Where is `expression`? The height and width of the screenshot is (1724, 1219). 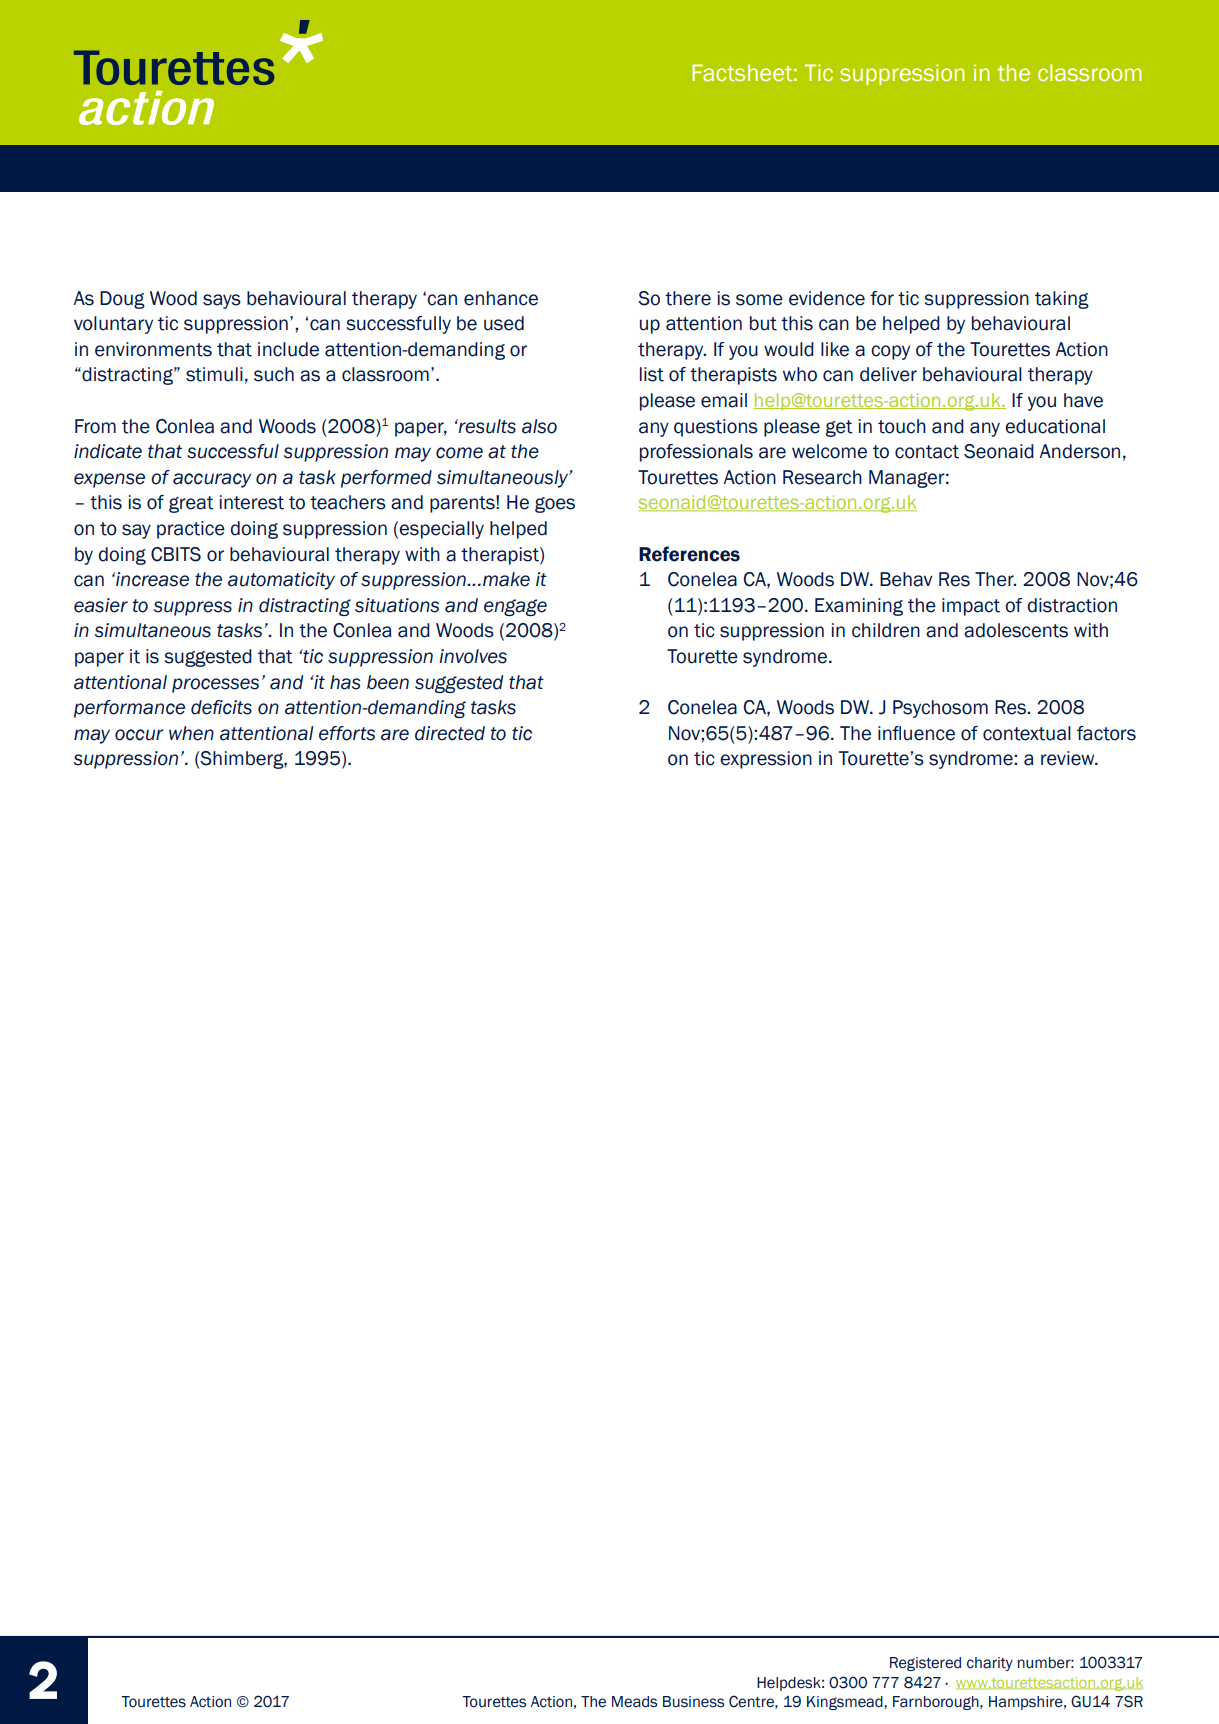 expression is located at coordinates (766, 760).
